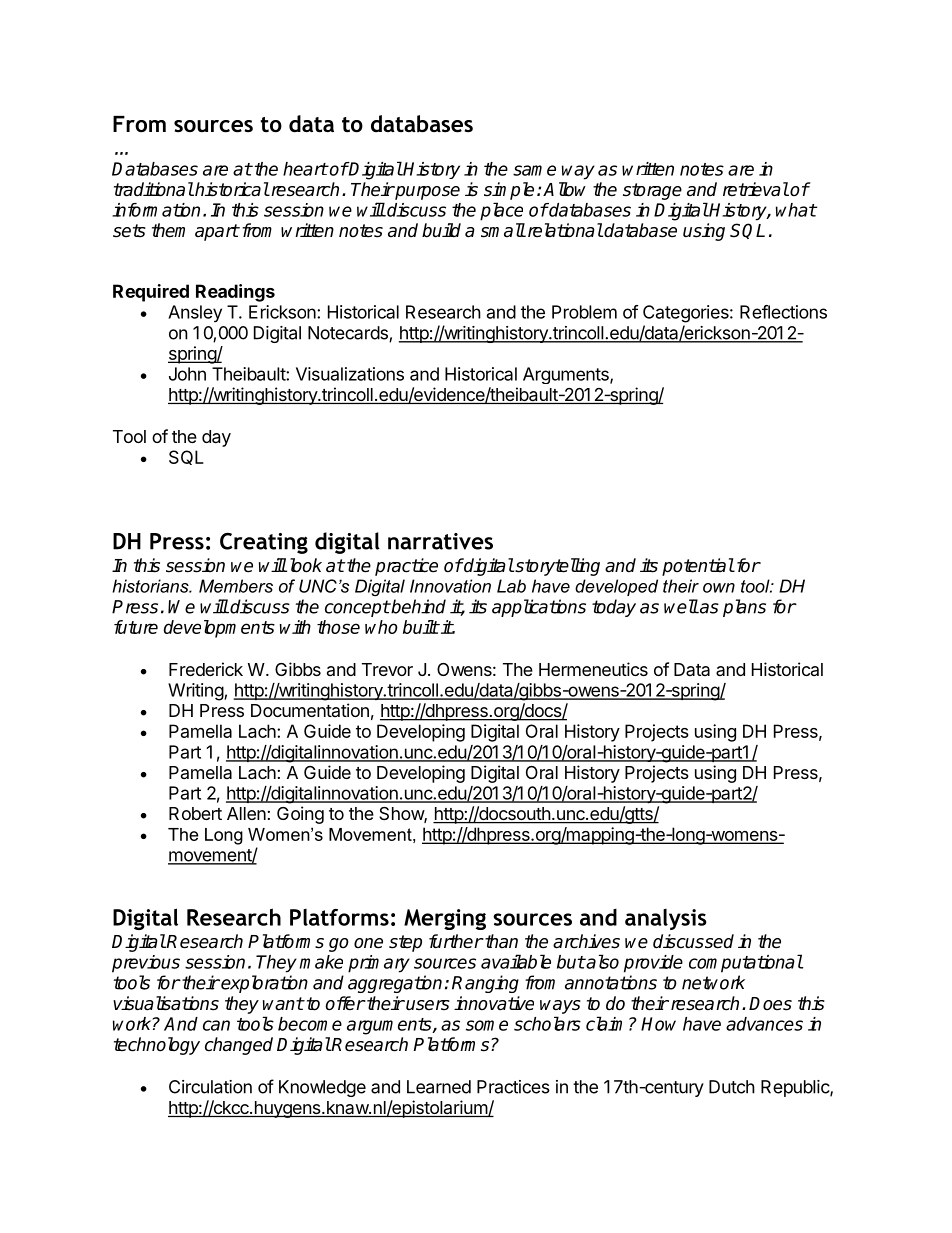 The image size is (952, 1233). What do you see at coordinates (440, 541) in the screenshot?
I see `narratives` at bounding box center [440, 541].
